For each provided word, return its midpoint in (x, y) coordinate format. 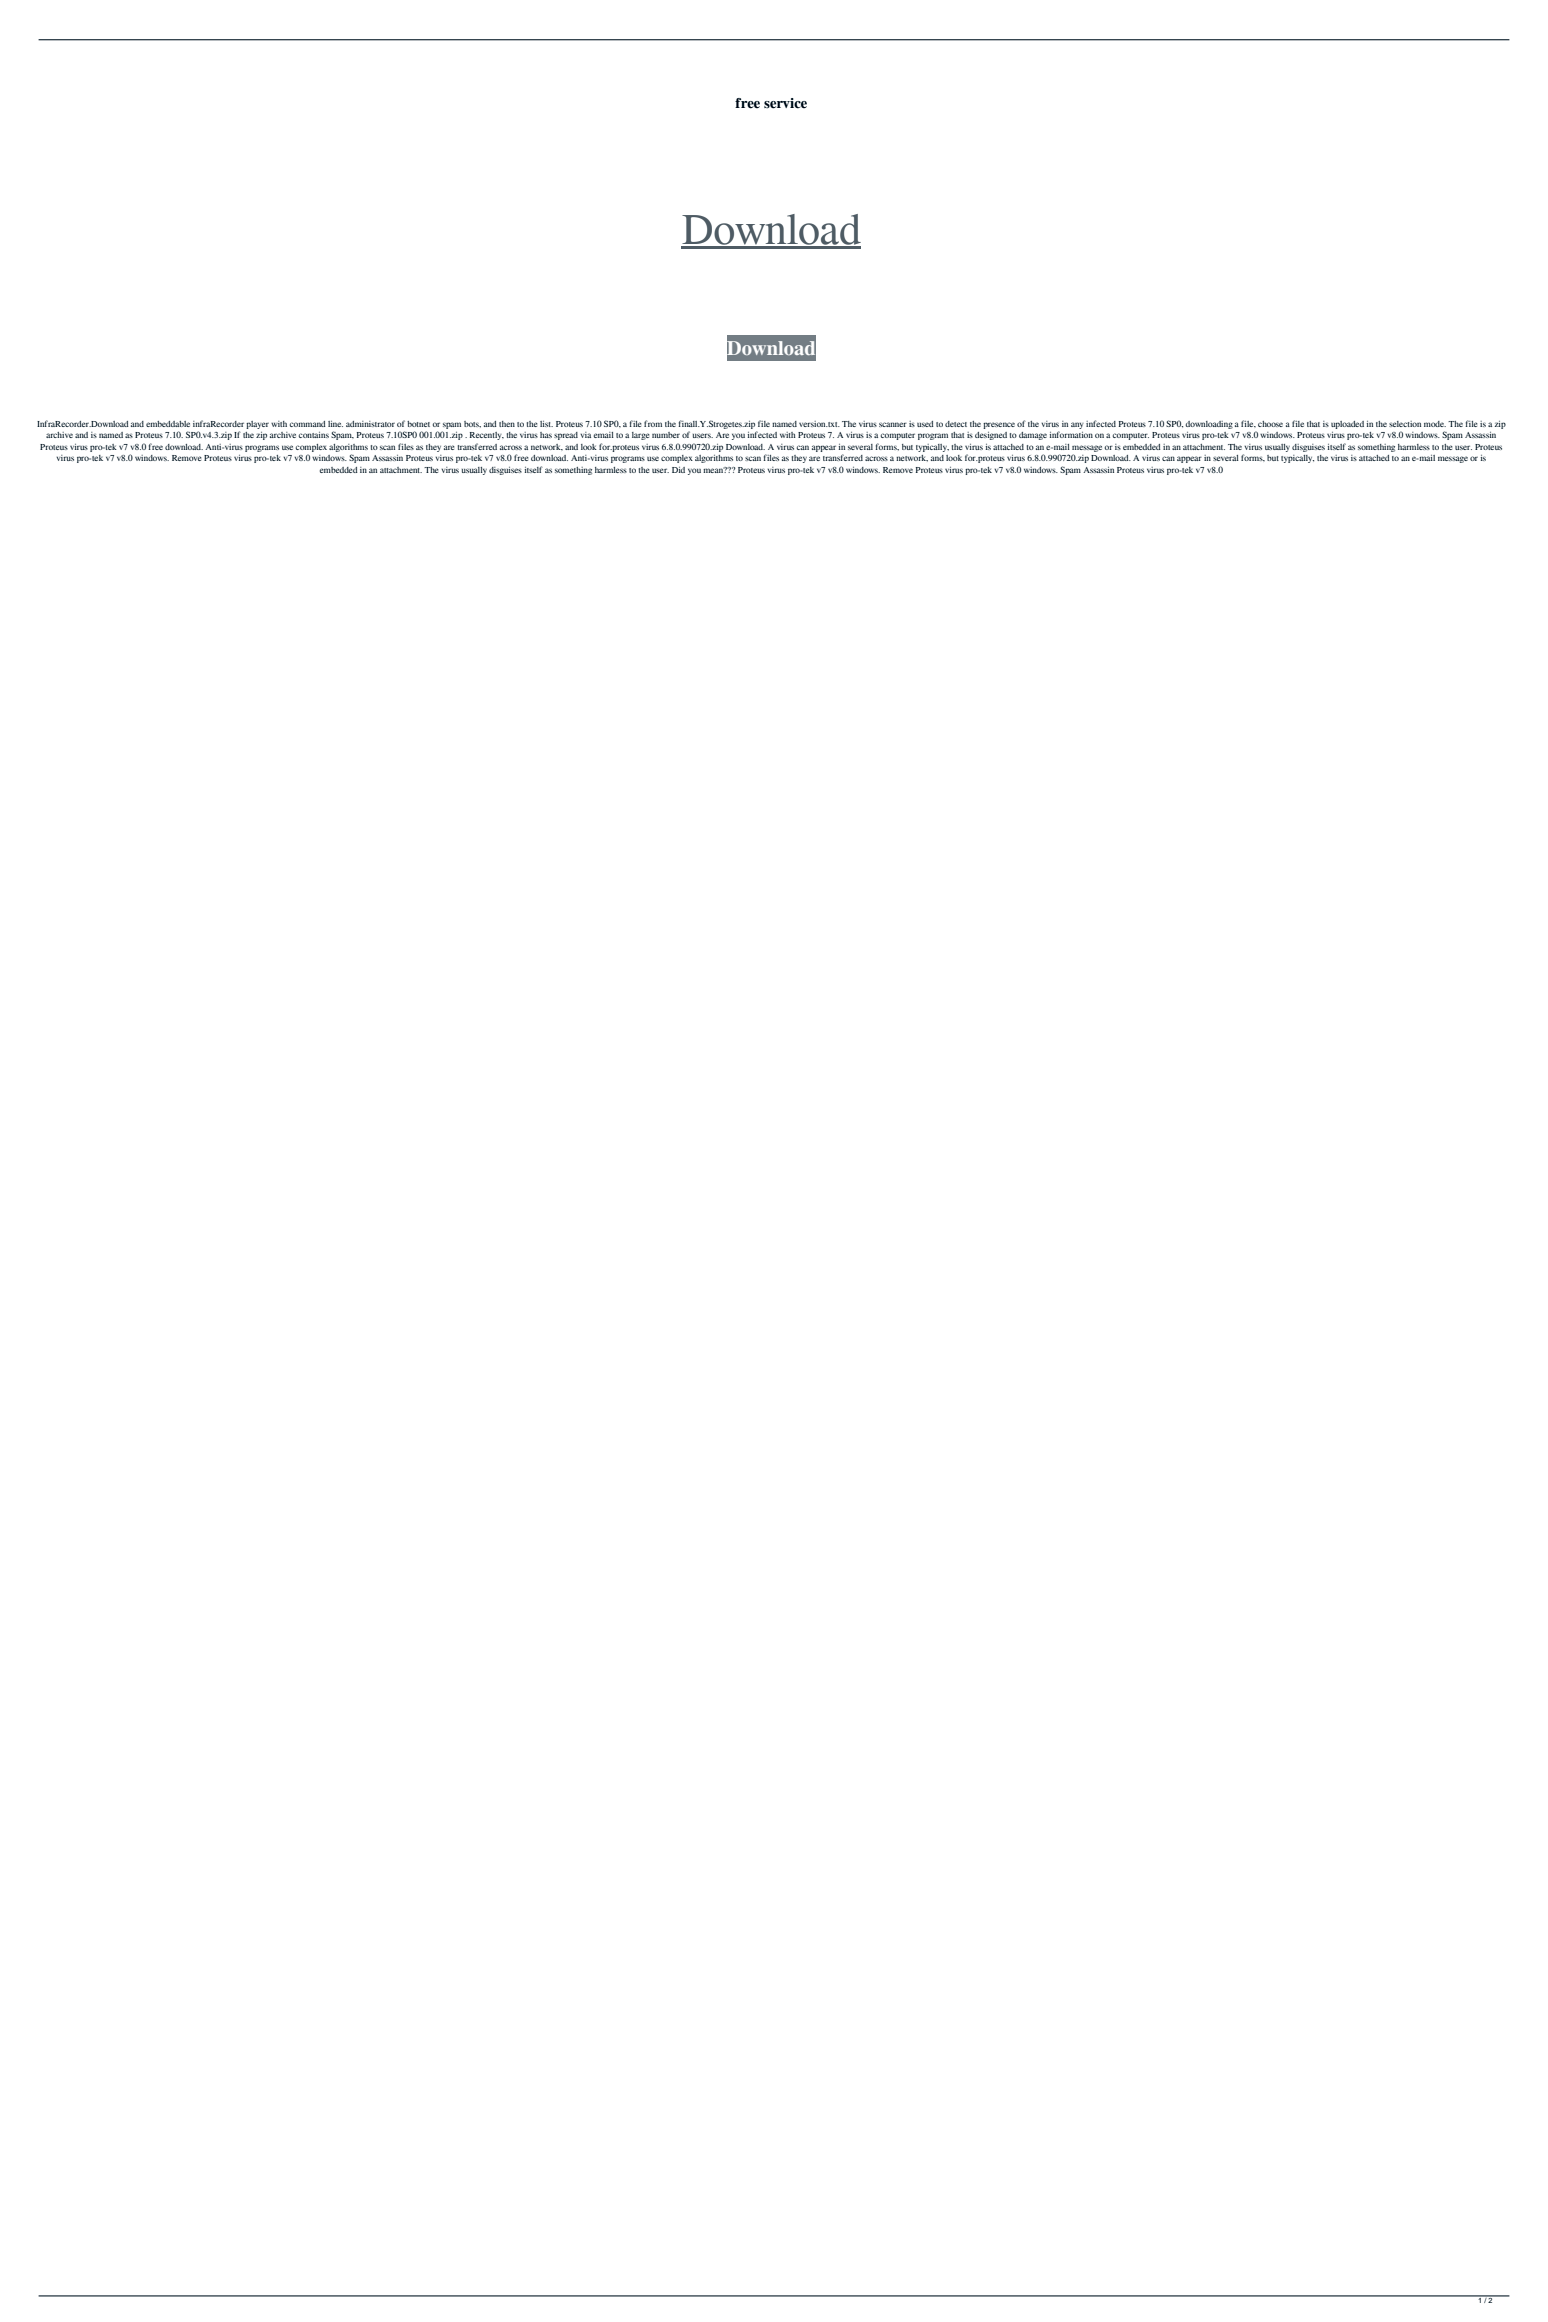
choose (1270, 424)
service (785, 103)
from (653, 423)
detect (956, 424)
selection (1405, 424)
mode (1435, 424)
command (308, 424)
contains (314, 435)
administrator (370, 424)
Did (678, 470)
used (925, 424)
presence (999, 425)
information (1071, 434)
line (335, 424)
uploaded (1347, 425)
